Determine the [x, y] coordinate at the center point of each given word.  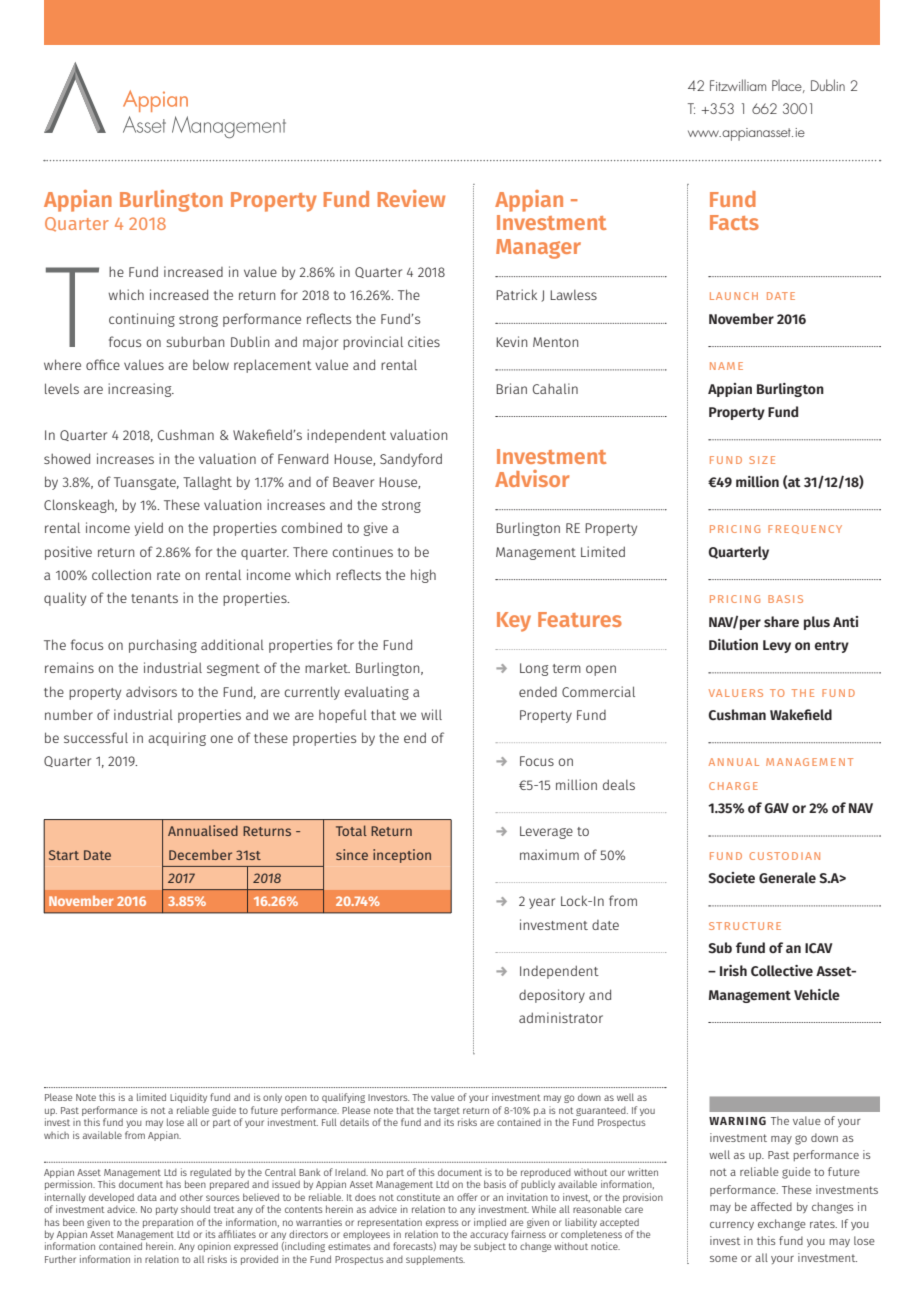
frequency [805, 529]
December [200, 854]
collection [121, 574]
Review [411, 198]
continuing [142, 320]
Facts [734, 222]
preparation [168, 1223]
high [423, 576]
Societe [731, 877]
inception [402, 856]
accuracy [489, 1236]
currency [732, 1226]
